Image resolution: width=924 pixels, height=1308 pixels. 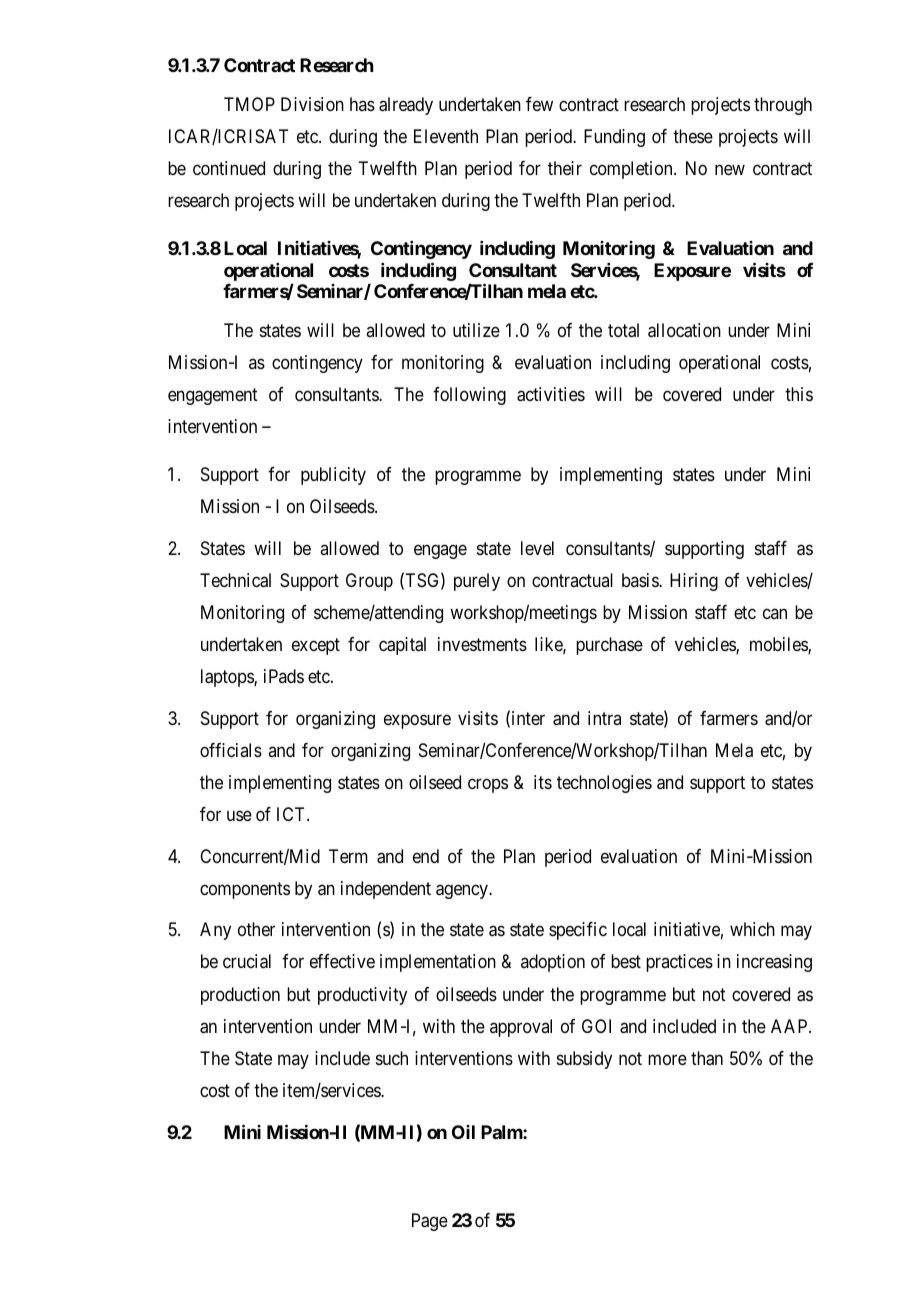 I want to click on few, so click(x=539, y=104).
